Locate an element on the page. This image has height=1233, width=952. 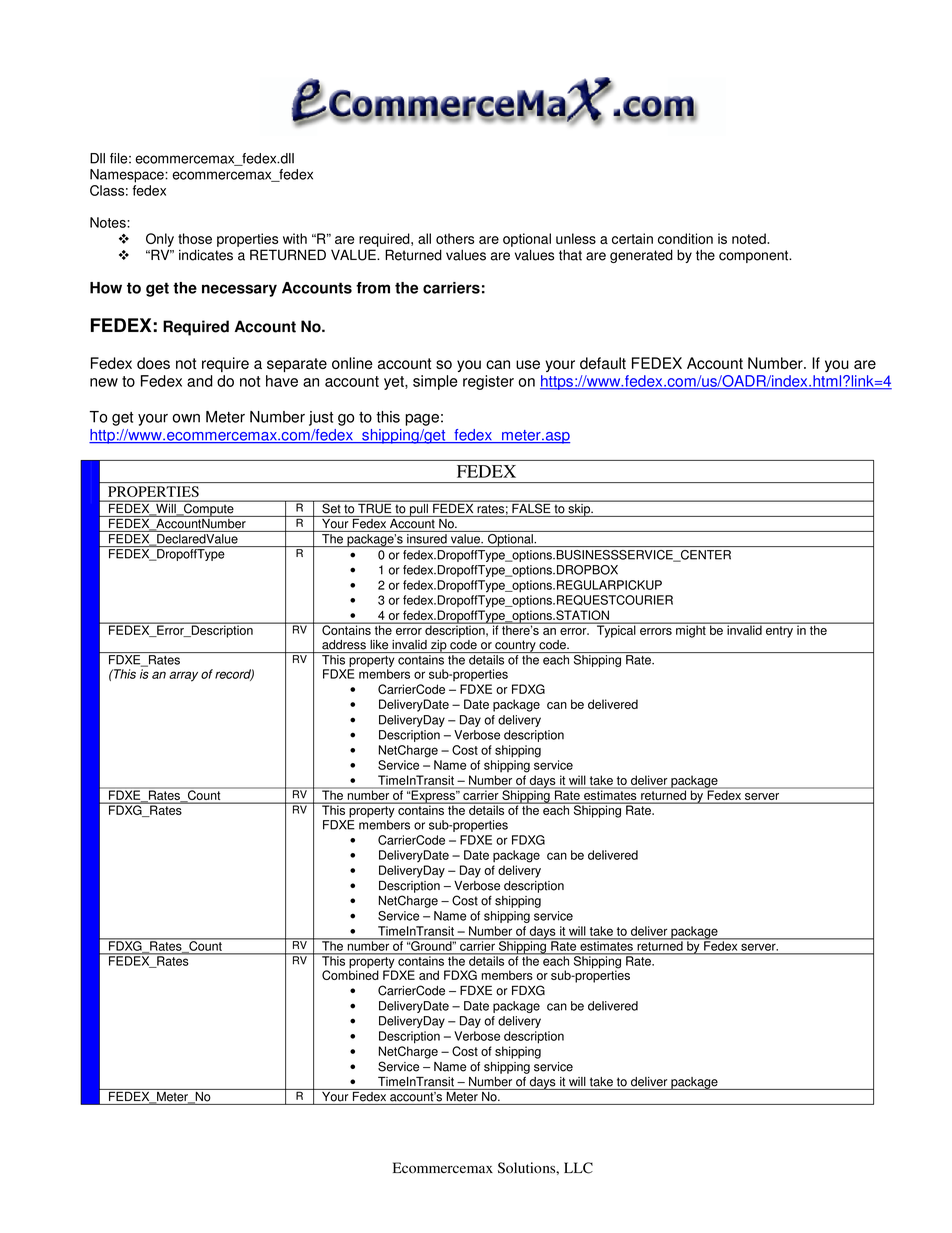
those is located at coordinates (195, 238).
